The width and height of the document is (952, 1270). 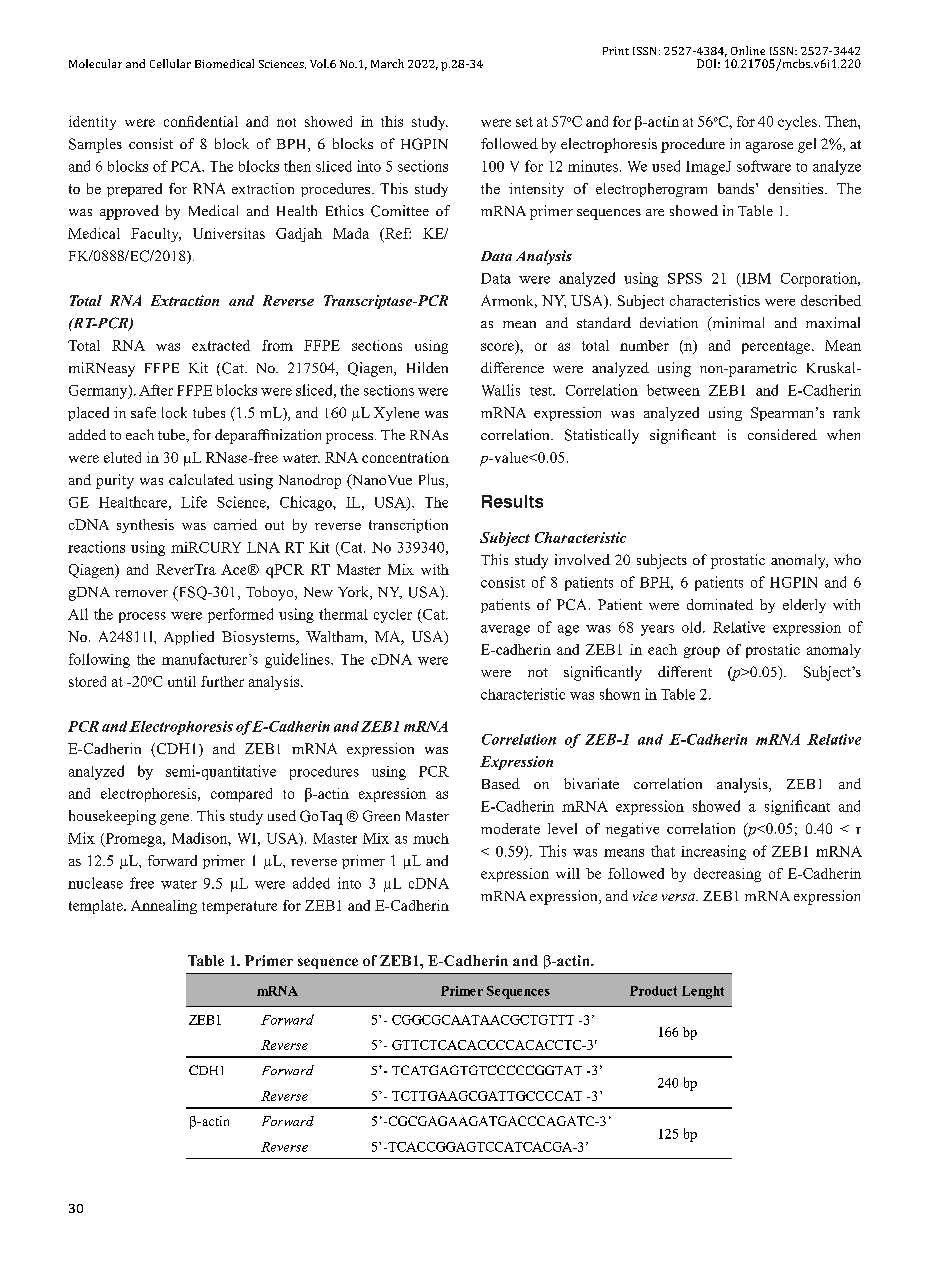 What do you see at coordinates (568, 873) in the document?
I see `will` at bounding box center [568, 873].
